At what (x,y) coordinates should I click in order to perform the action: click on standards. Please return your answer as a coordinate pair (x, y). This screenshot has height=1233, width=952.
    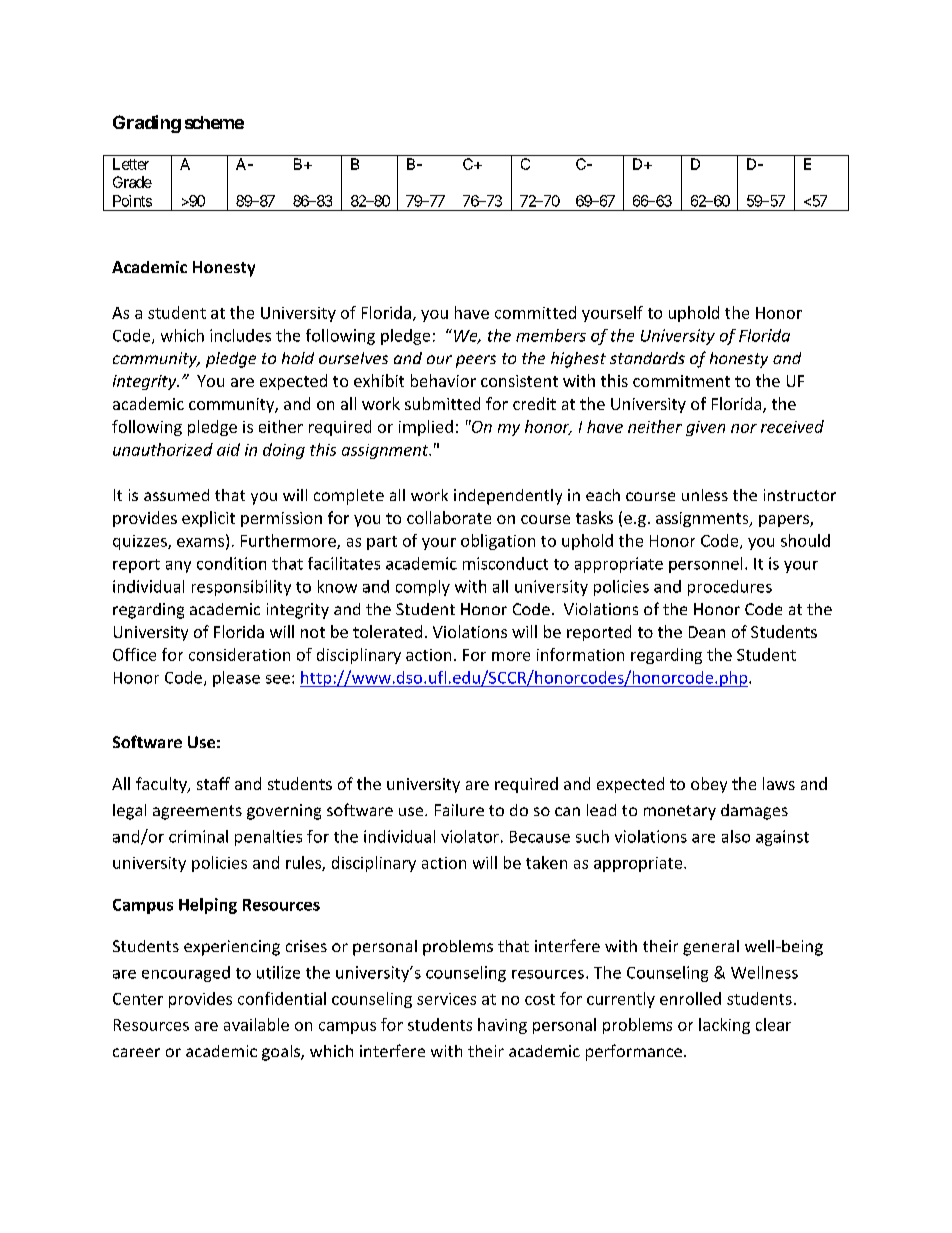
    Looking at the image, I should click on (647, 358).
